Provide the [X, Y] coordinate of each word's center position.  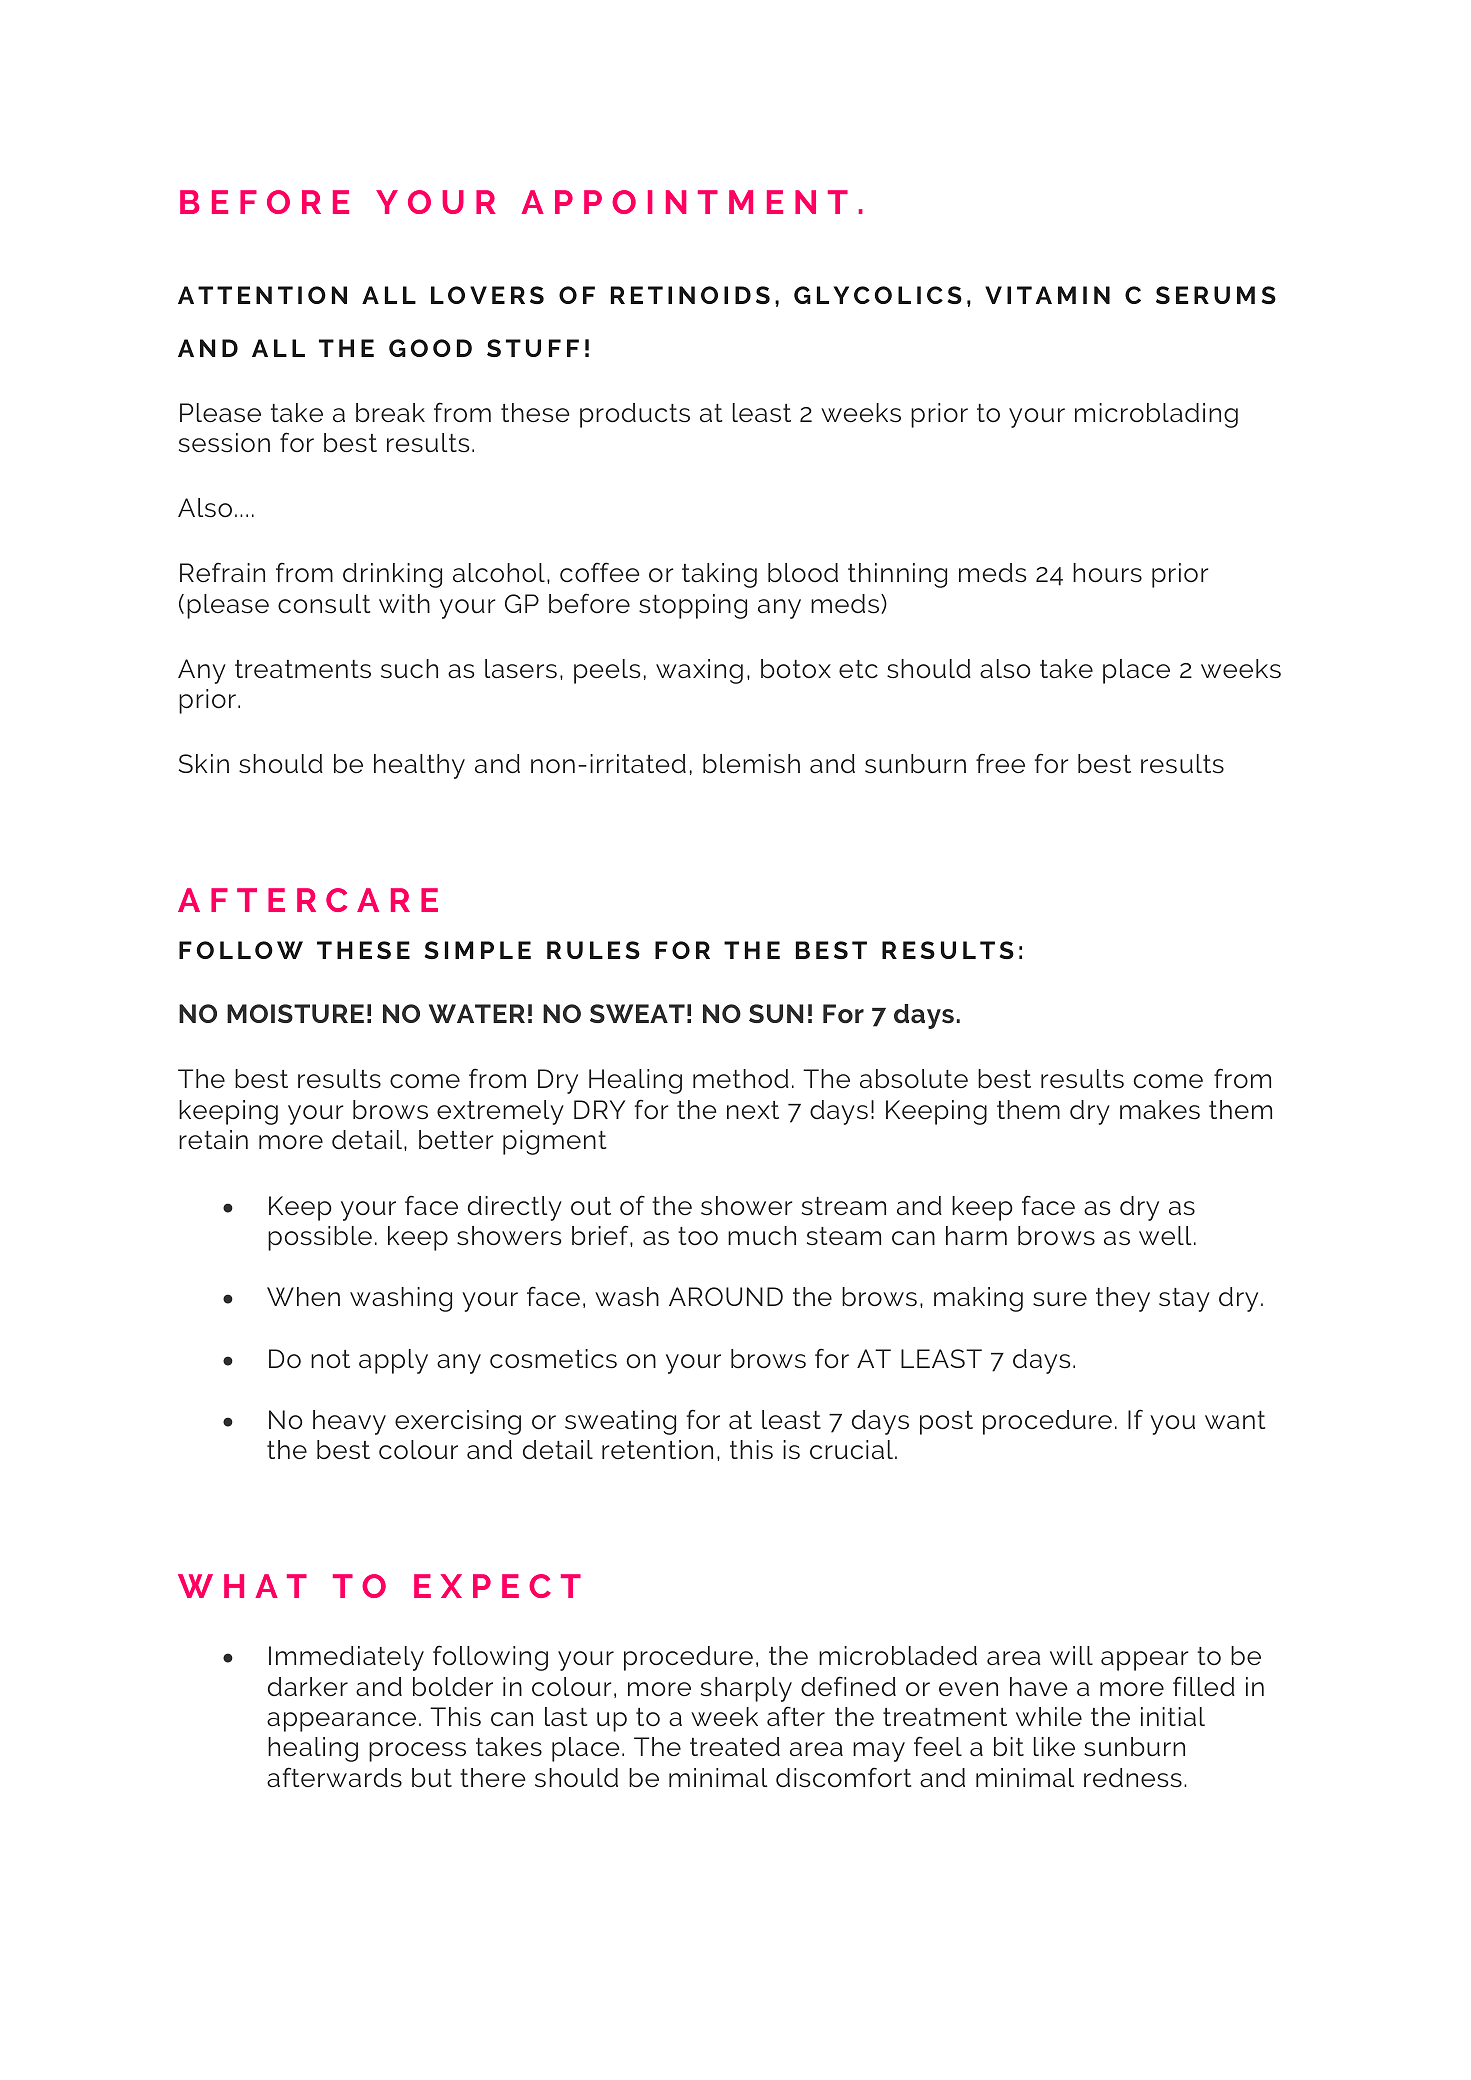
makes [1160, 1110]
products [635, 415]
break [390, 412]
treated [735, 1747]
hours [1107, 573]
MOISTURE [295, 1013]
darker [308, 1687]
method [741, 1079]
